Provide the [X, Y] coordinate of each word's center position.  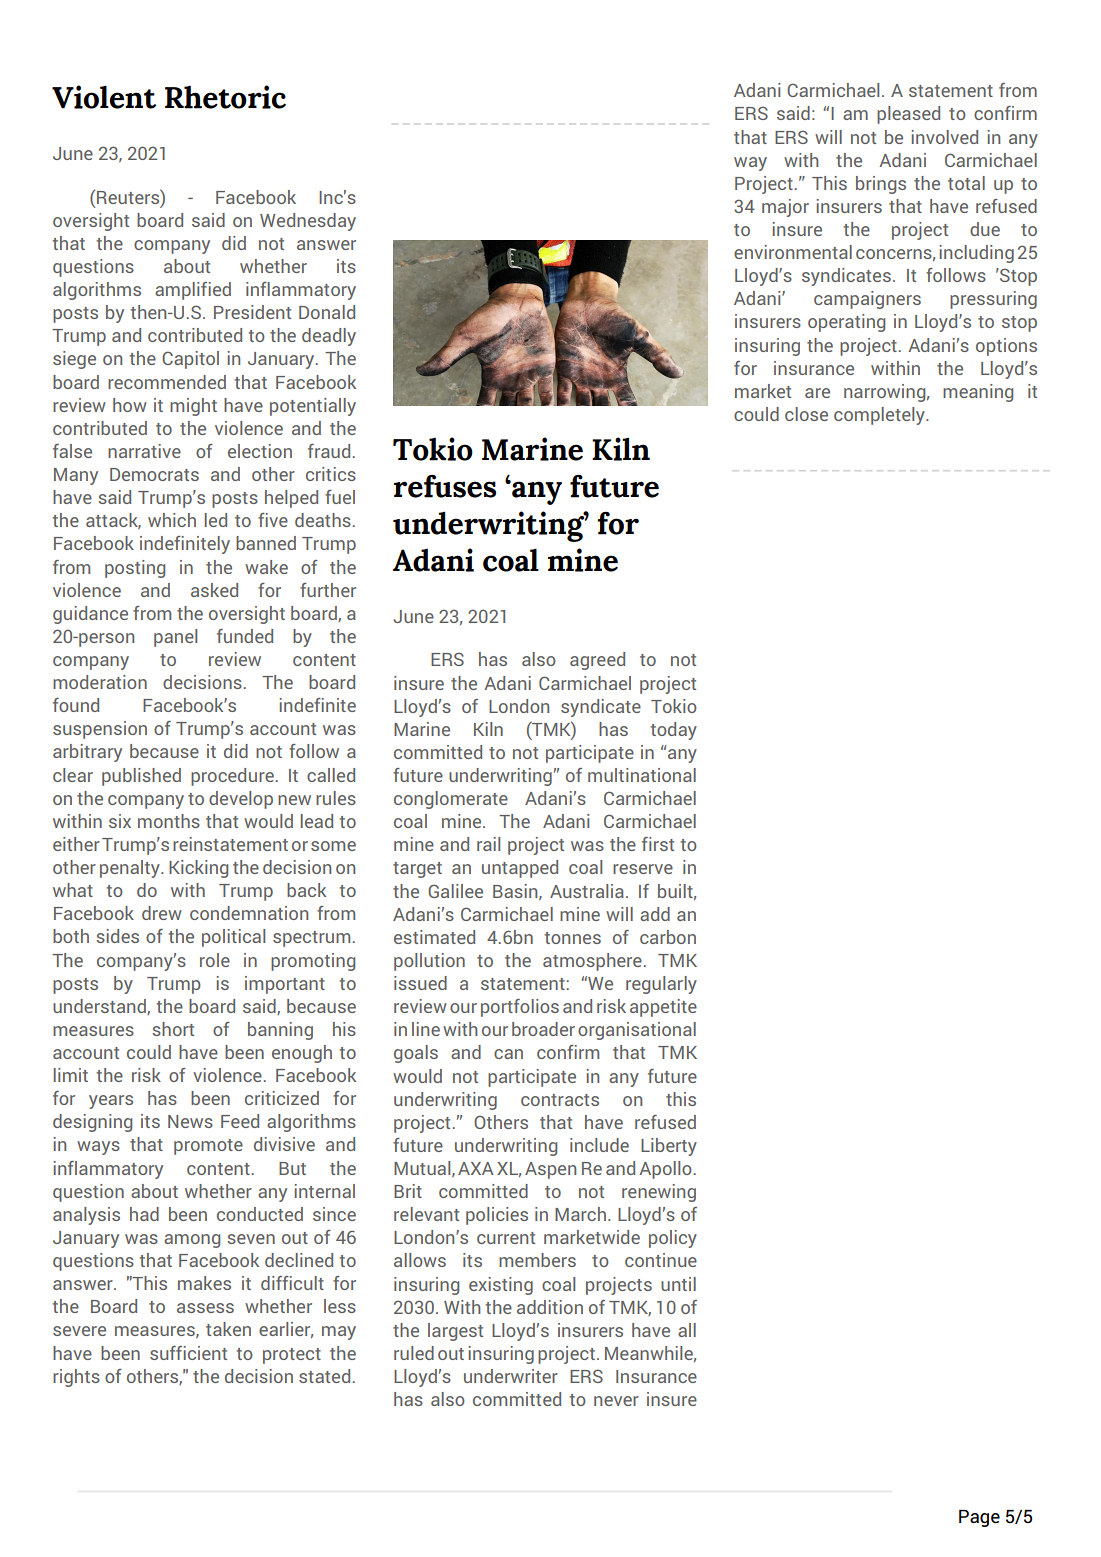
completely [880, 416]
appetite [663, 1008]
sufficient [188, 1353]
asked [214, 590]
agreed [597, 661]
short [173, 1029]
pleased [908, 115]
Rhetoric [225, 97]
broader [543, 1029]
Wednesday [308, 222]
